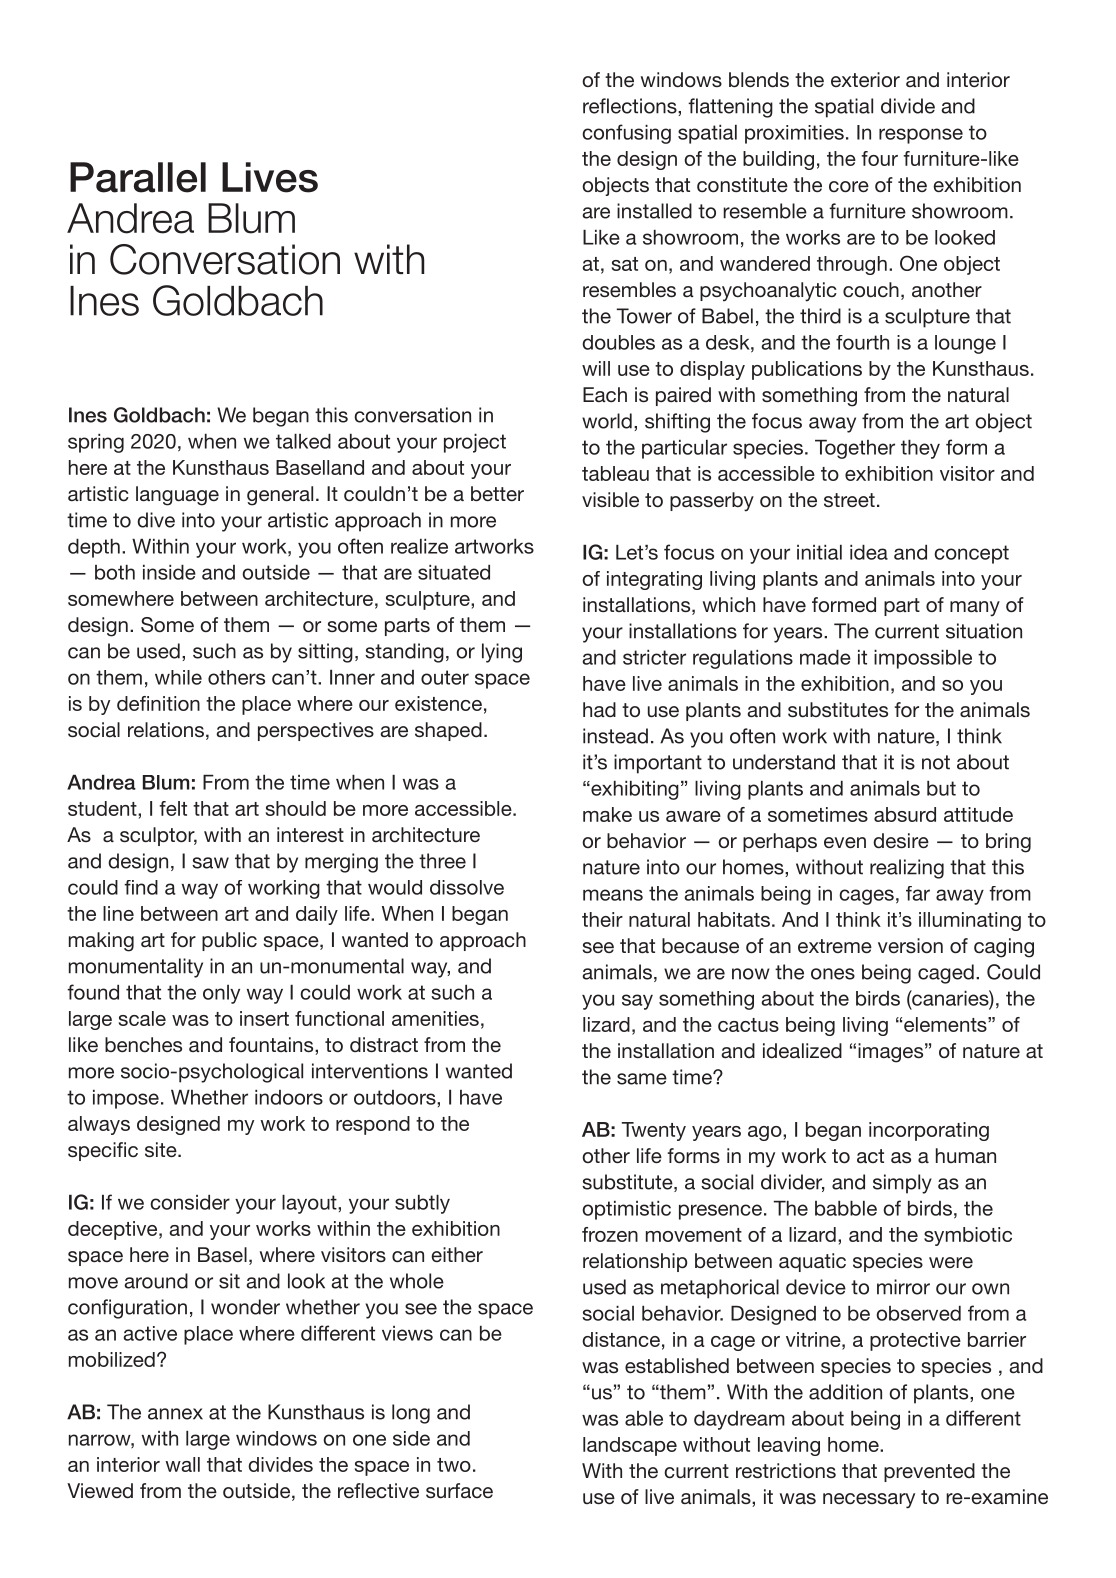  Describe the element at coordinates (654, 1131) in the screenshot. I see `Twenty` at that location.
